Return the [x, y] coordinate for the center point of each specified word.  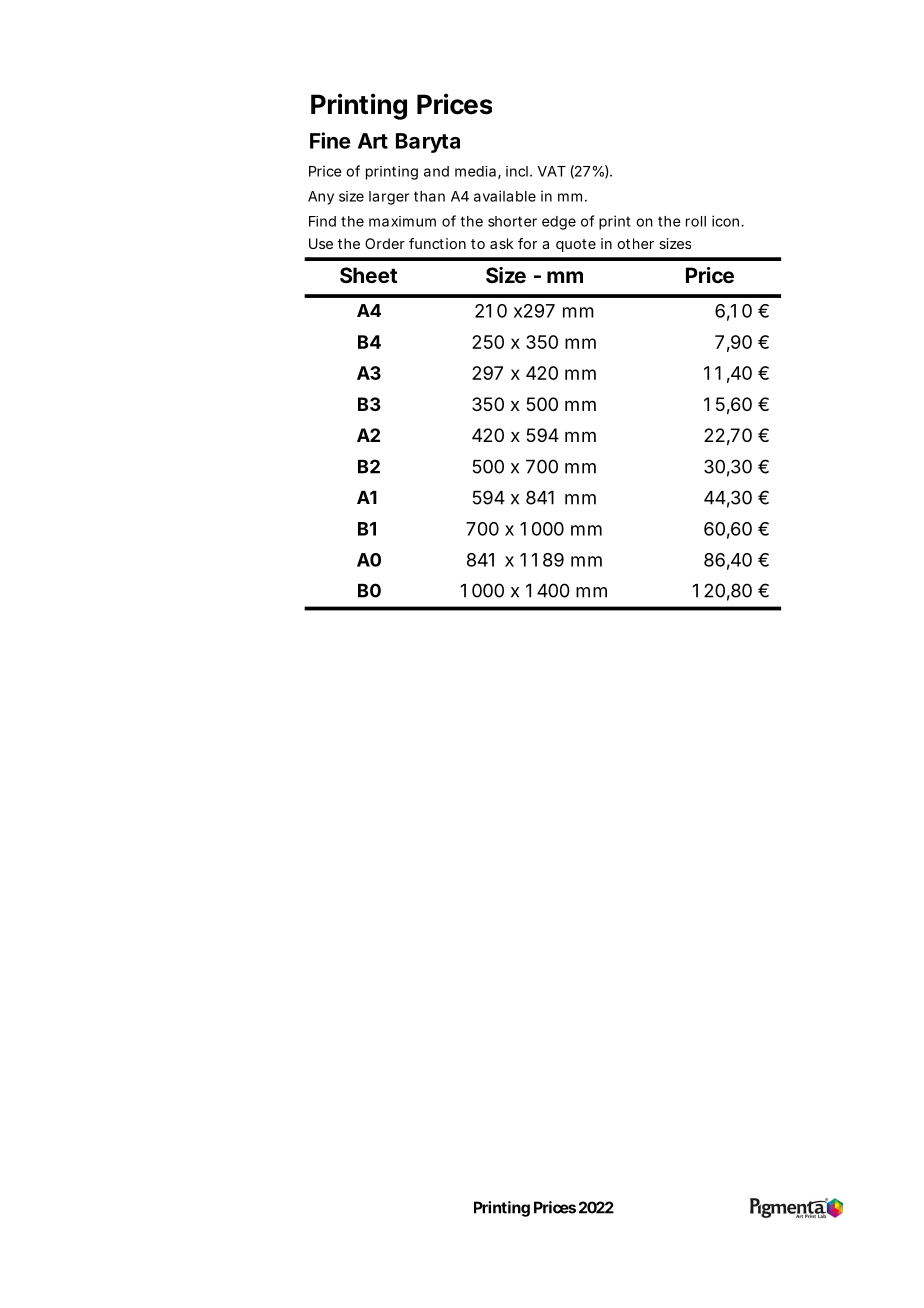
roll [696, 221]
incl [517, 171]
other [635, 243]
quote [576, 245]
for [527, 243]
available [505, 196]
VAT [552, 171]
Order [385, 243]
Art [373, 141]
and [436, 171]
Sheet [369, 275]
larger [389, 198]
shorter [512, 221]
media [475, 171]
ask [501, 243]
